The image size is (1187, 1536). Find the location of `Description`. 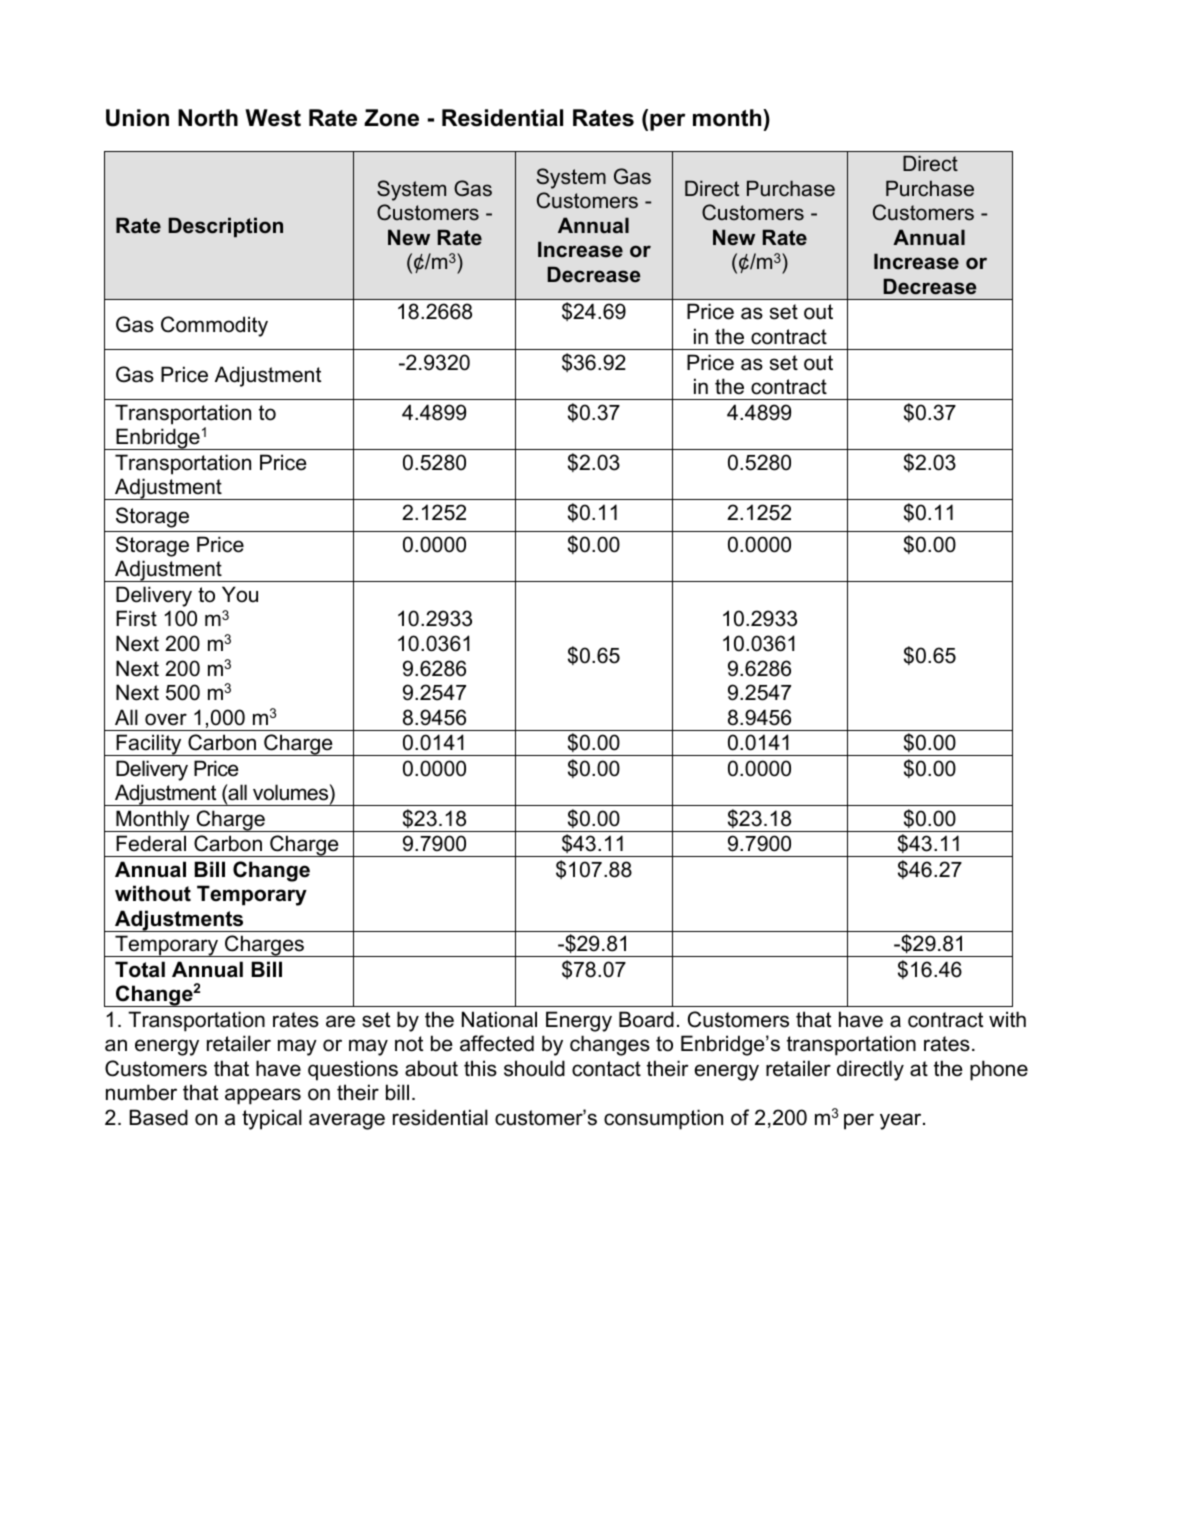

Description is located at coordinates (225, 227).
